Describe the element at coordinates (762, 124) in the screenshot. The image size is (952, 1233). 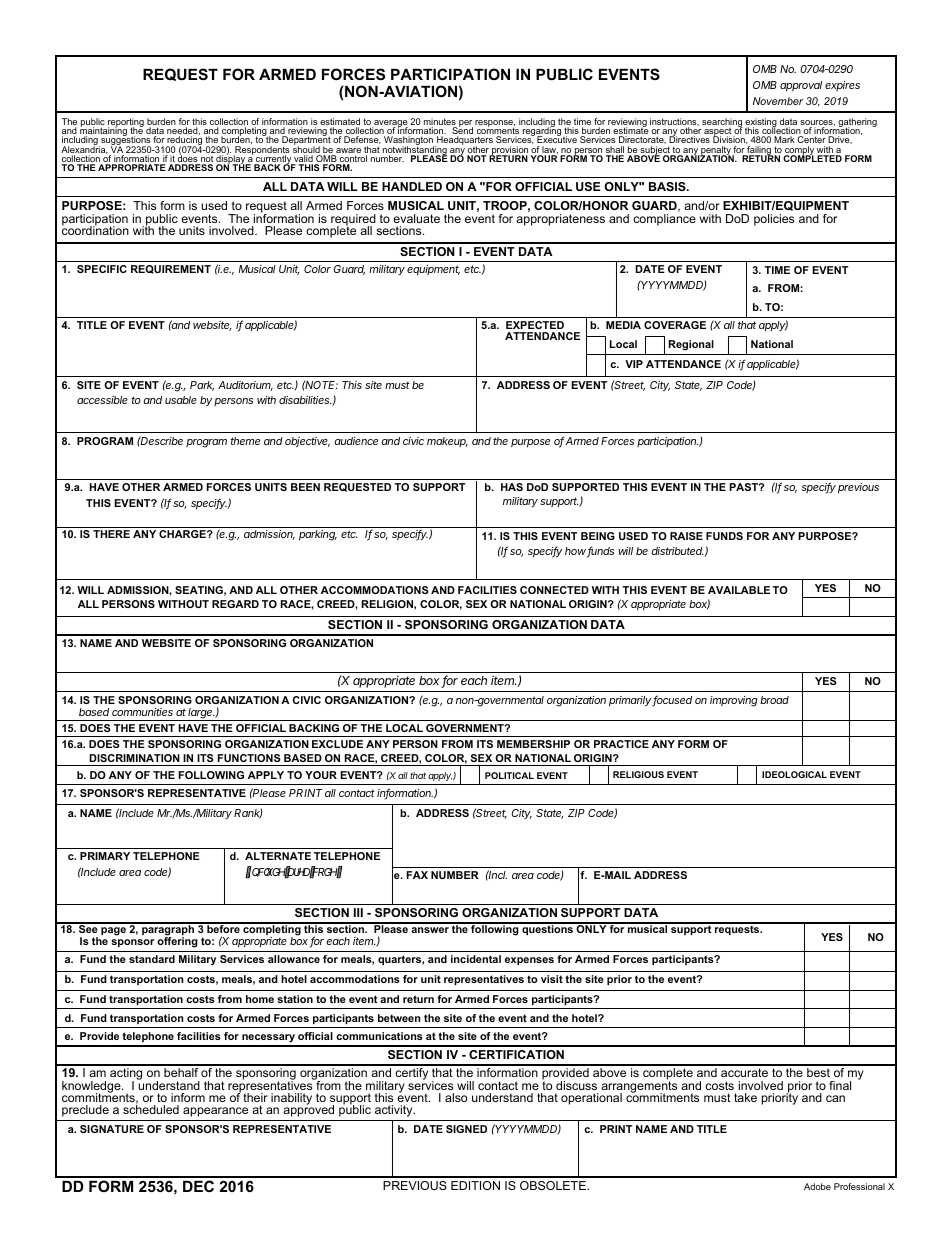
I see `existing` at that location.
